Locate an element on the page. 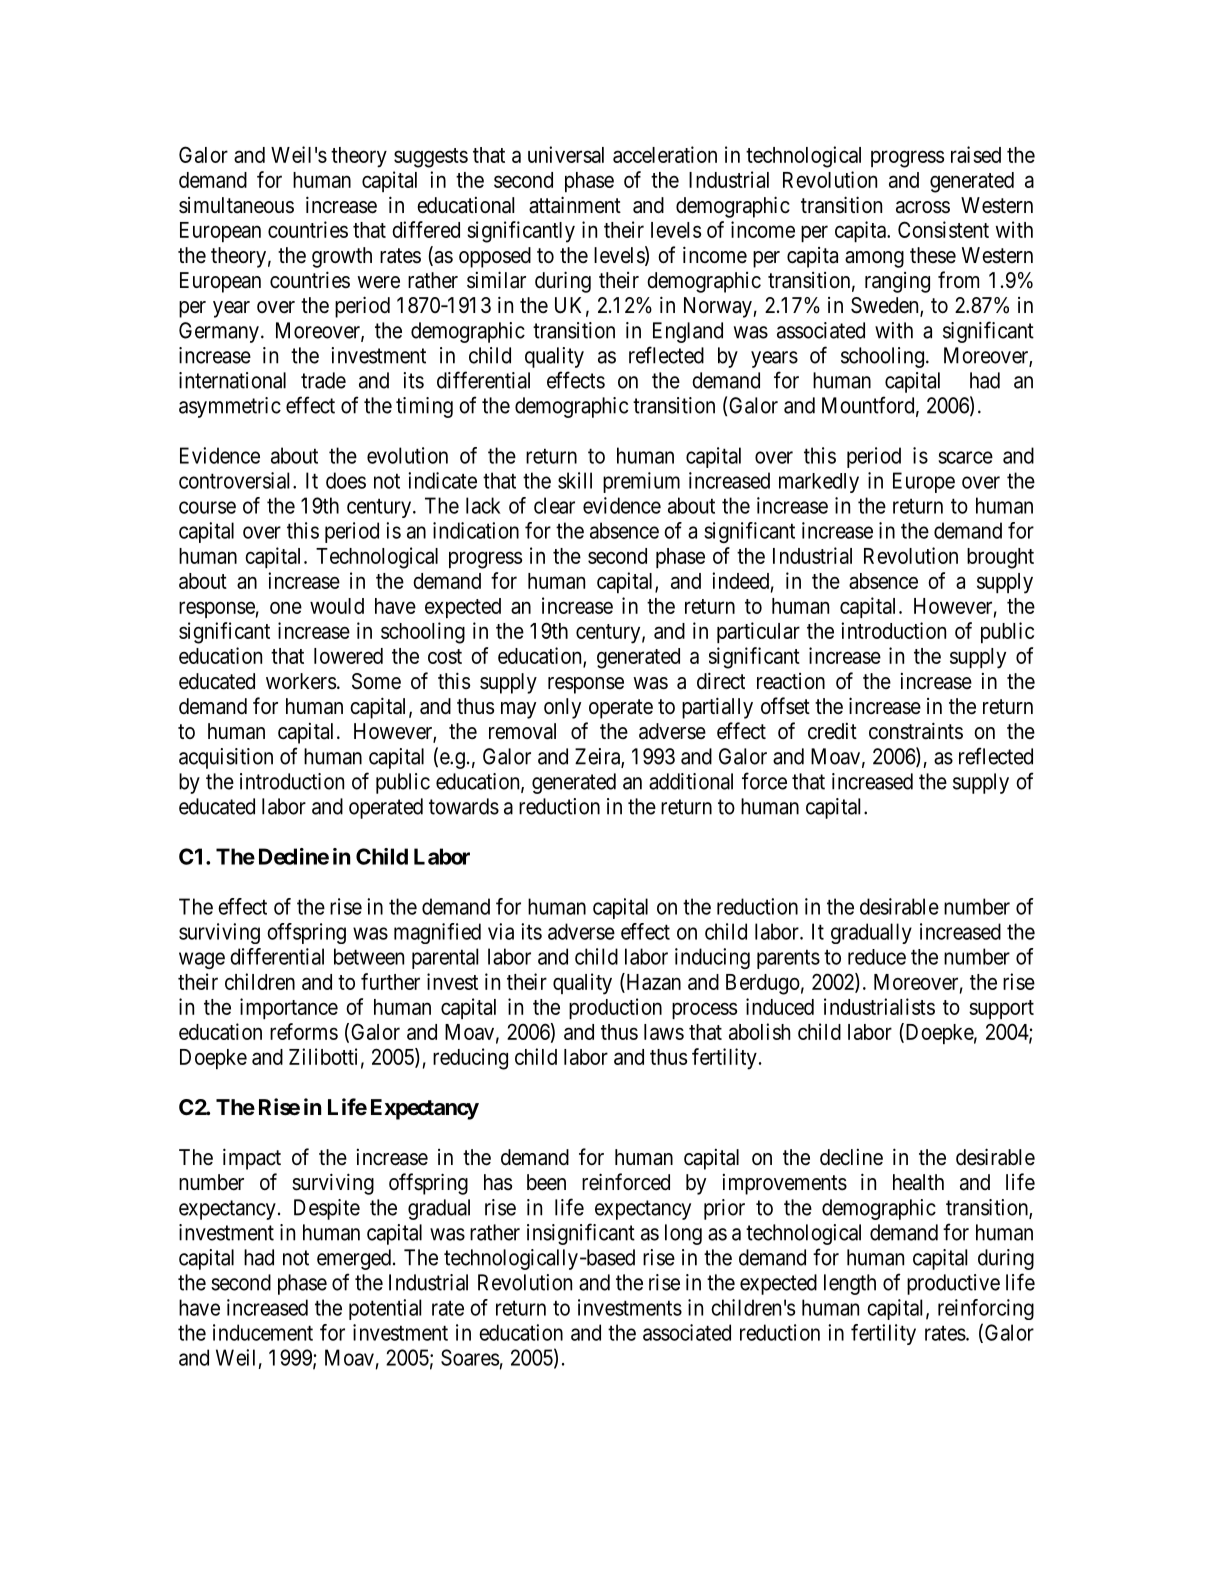  attainment is located at coordinates (575, 205).
